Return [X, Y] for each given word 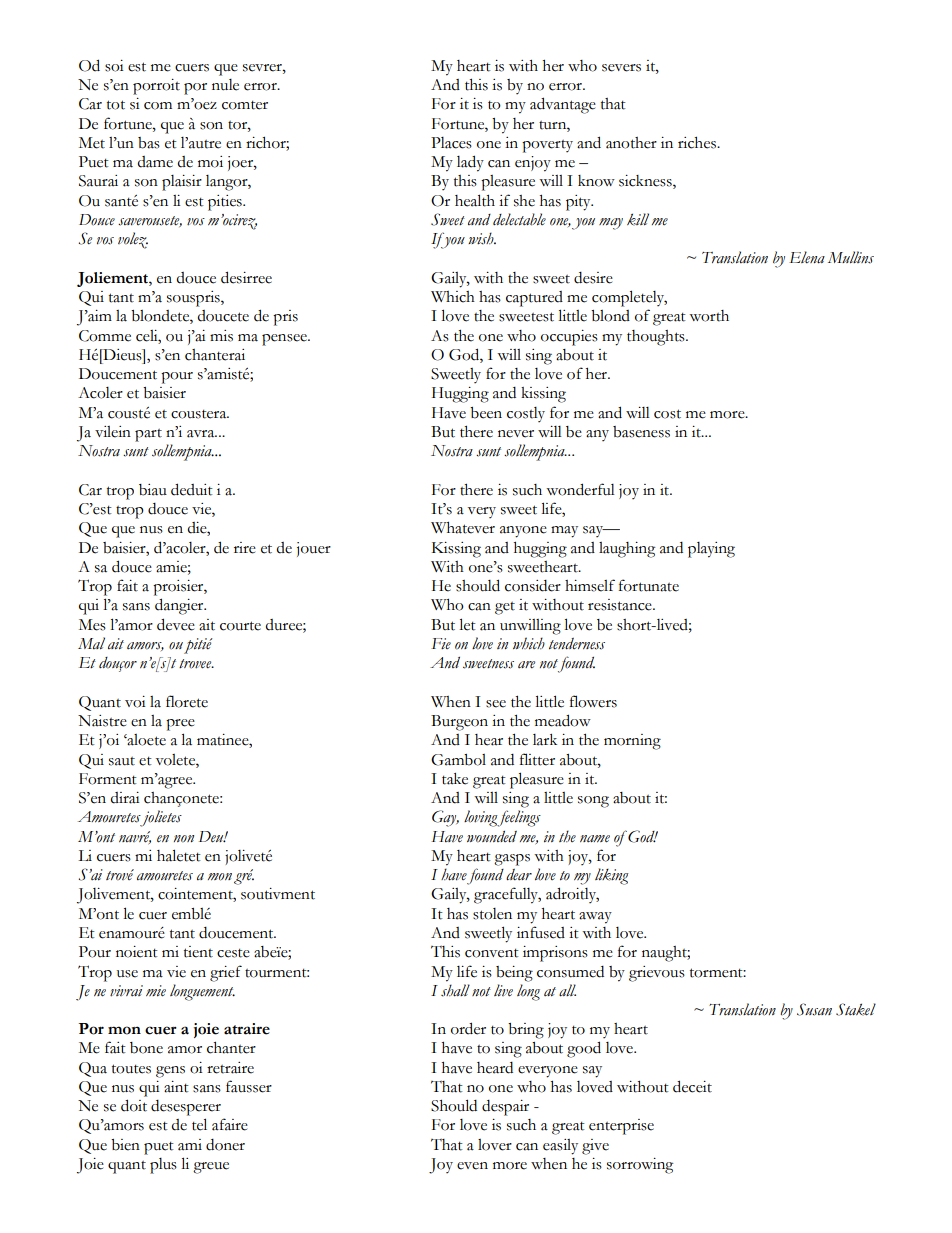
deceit [692, 1086]
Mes [92, 625]
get [505, 608]
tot [116, 105]
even [472, 1166]
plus [163, 1166]
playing [711, 550]
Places [451, 143]
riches [698, 143]
